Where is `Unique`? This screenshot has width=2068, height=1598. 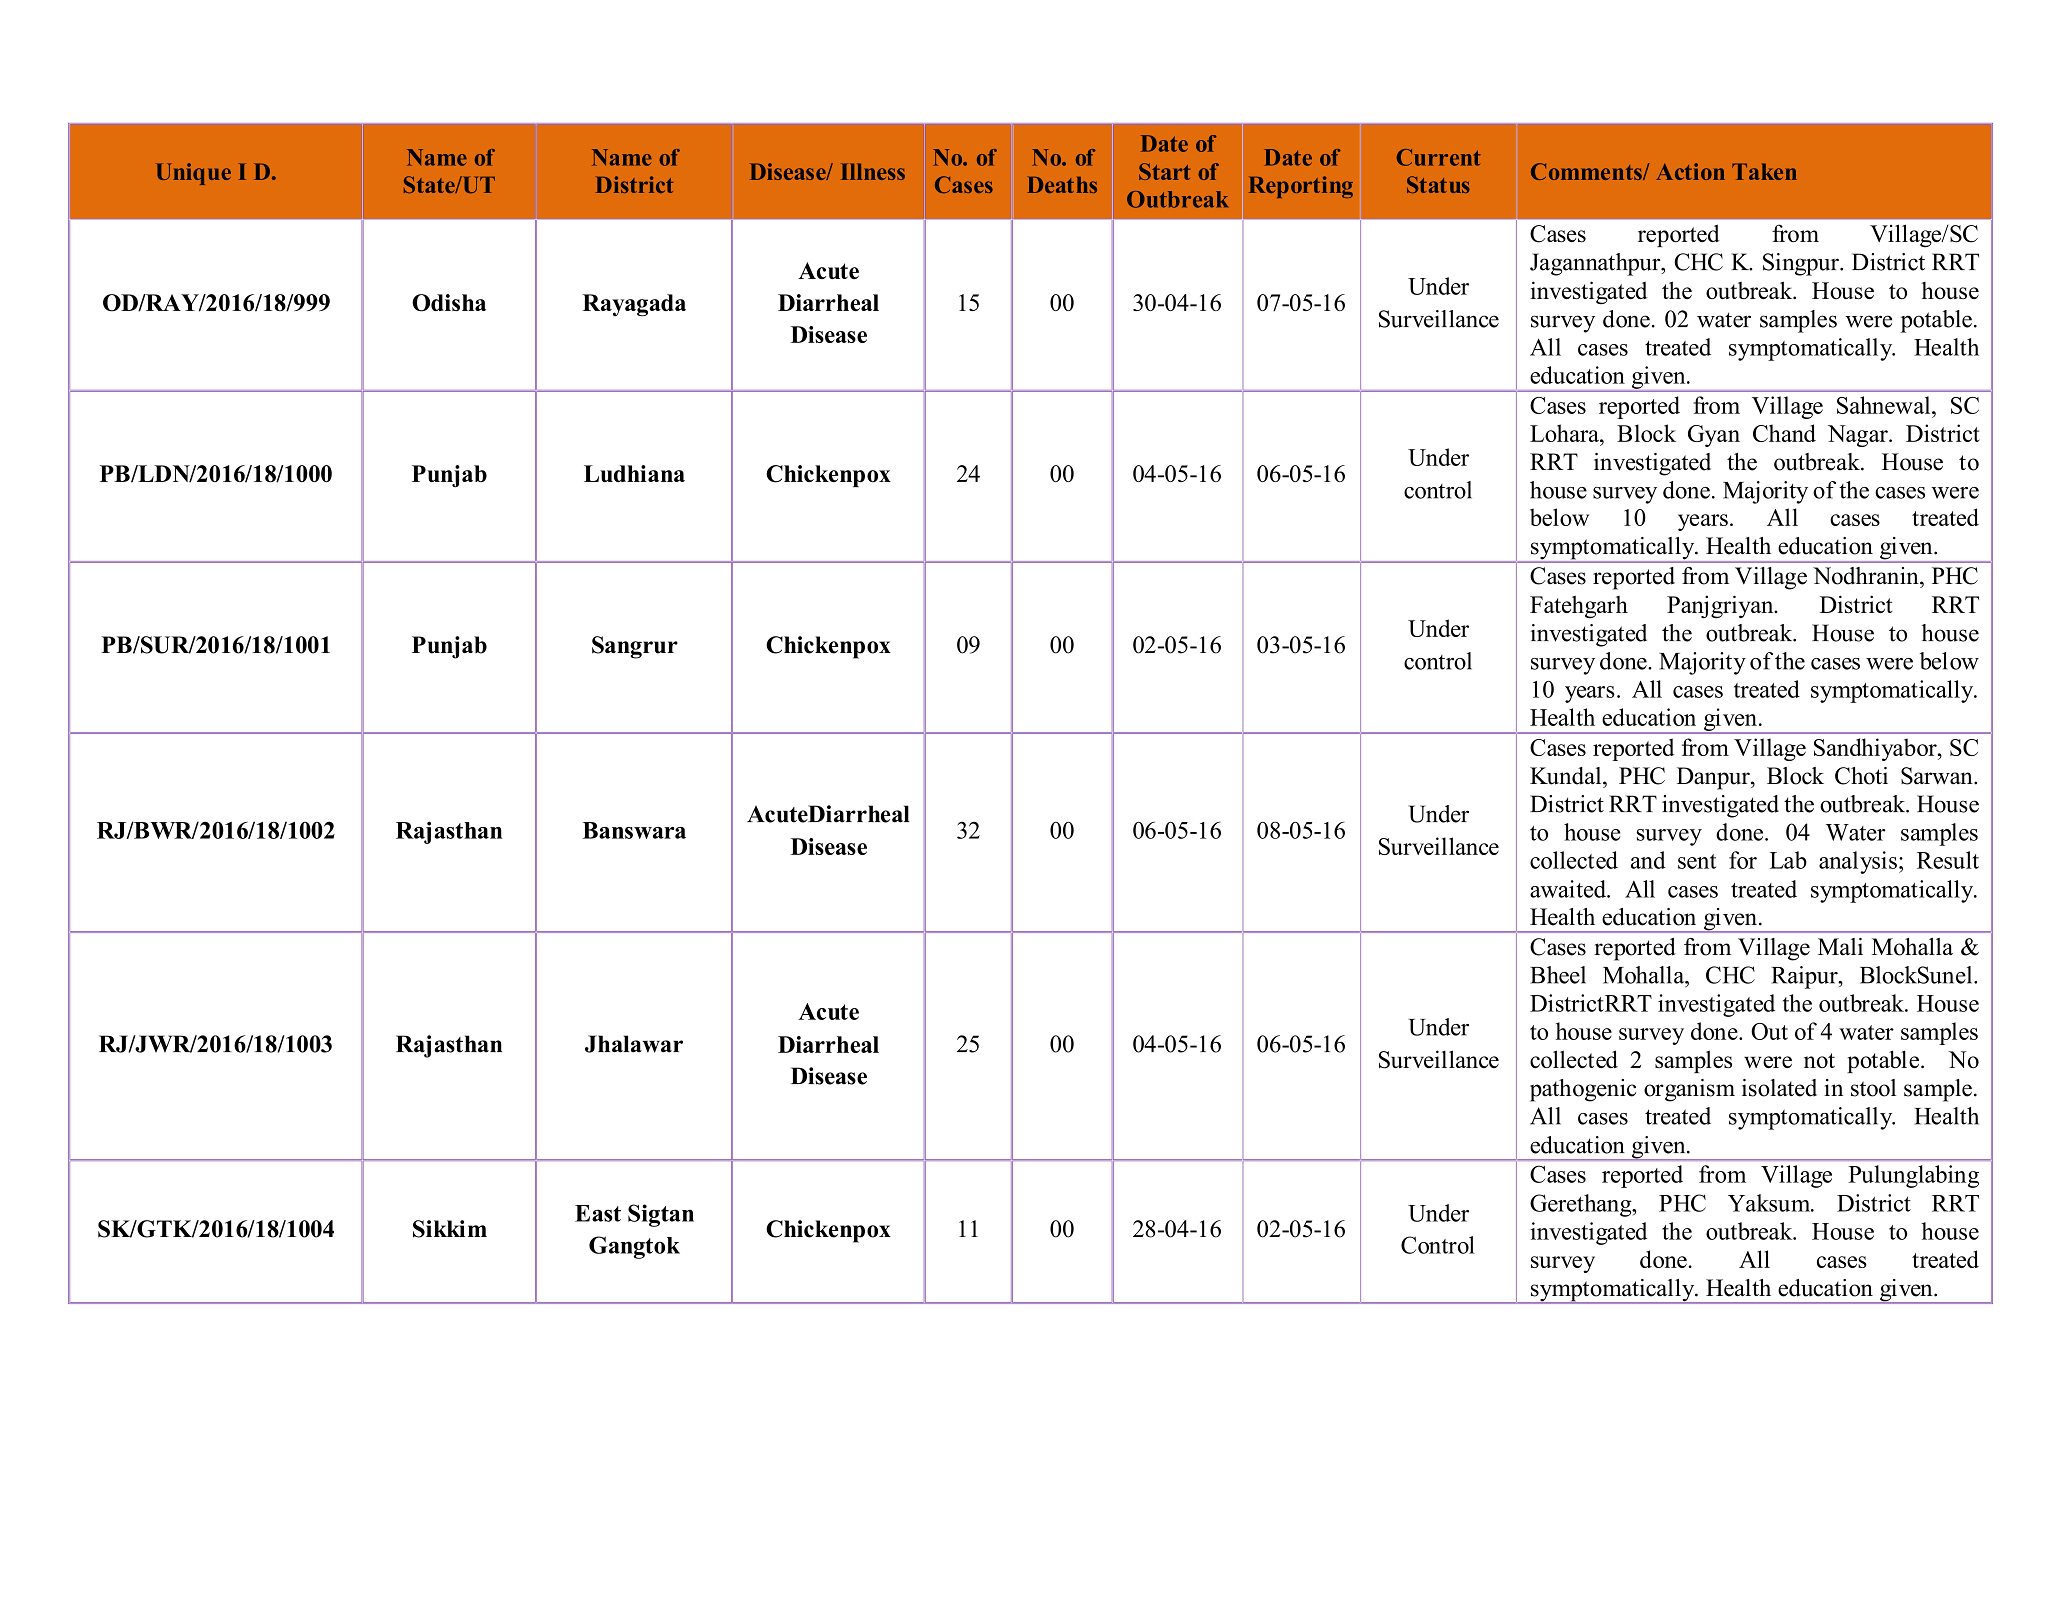
Unique is located at coordinates (193, 174).
